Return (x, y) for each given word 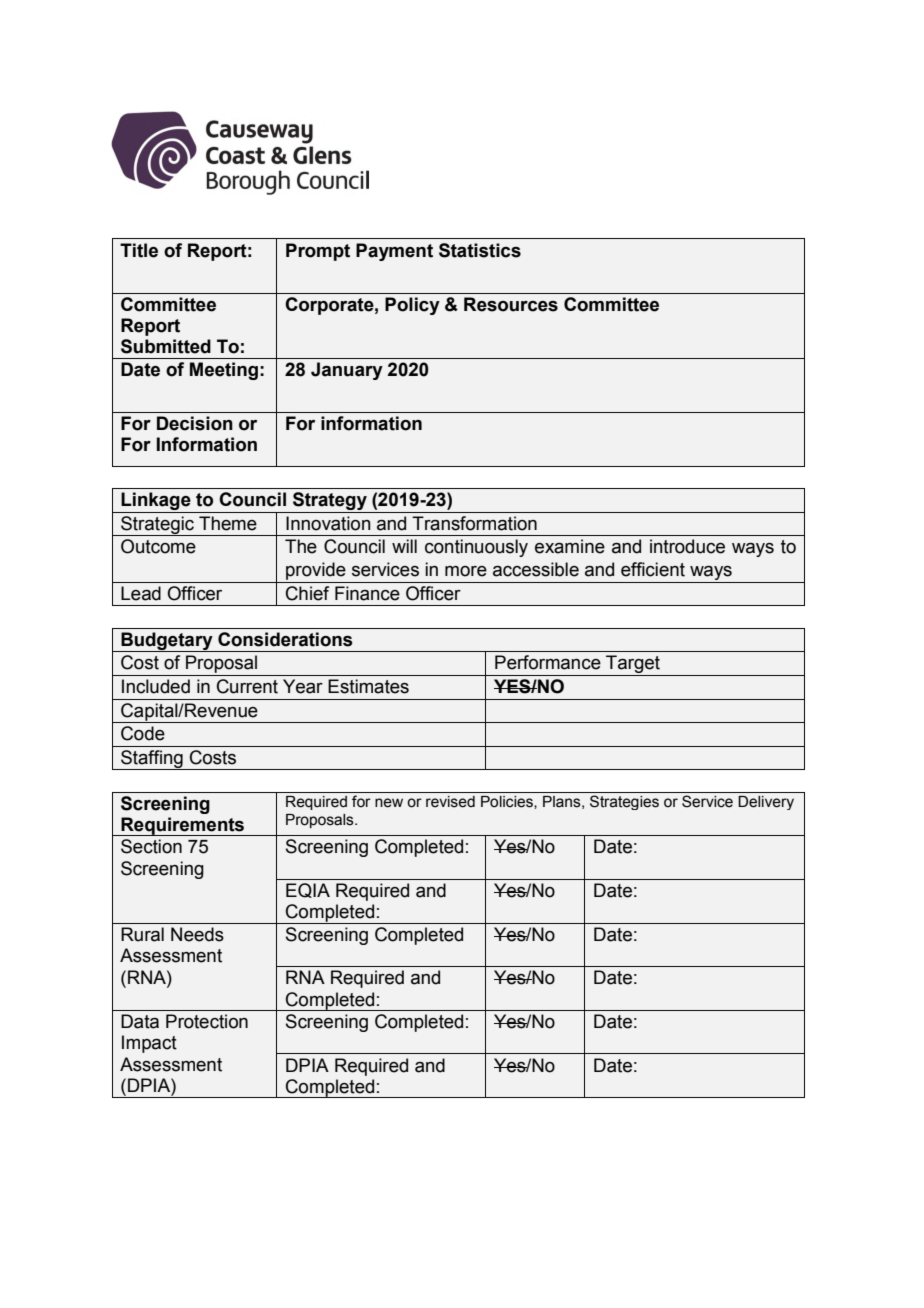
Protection (207, 1021)
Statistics (480, 250)
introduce (687, 546)
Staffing (152, 760)
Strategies (624, 802)
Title (139, 250)
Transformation (474, 523)
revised (450, 802)
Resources (511, 304)
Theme (228, 523)
